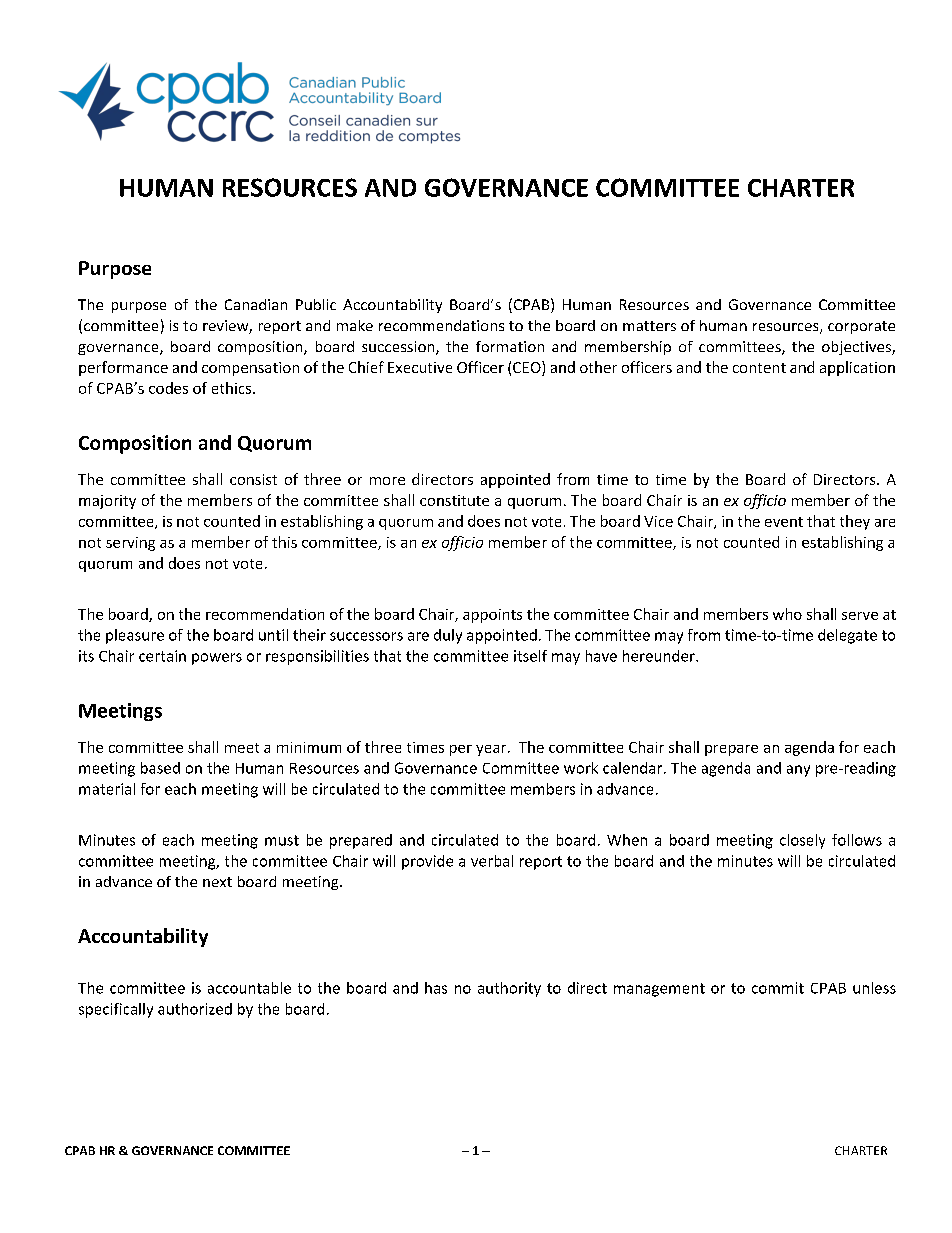 The width and height of the document is (952, 1233). Describe the element at coordinates (195, 1009) in the document. I see `authorized` at that location.
